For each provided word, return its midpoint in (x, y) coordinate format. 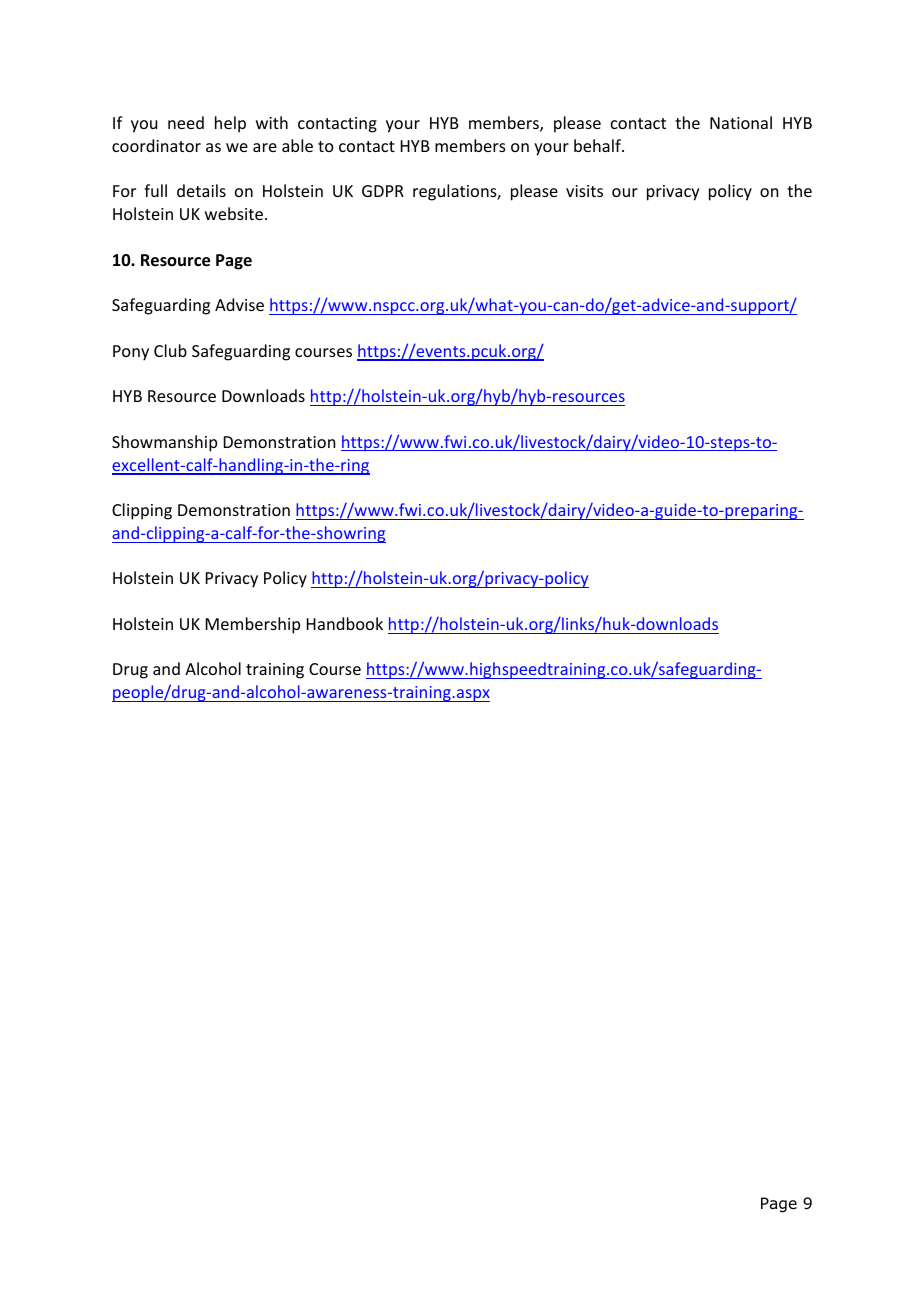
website (235, 213)
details (201, 190)
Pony (131, 353)
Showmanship (164, 443)
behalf (598, 145)
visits (584, 191)
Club (170, 350)
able (297, 145)
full (155, 190)
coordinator (156, 145)
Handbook (345, 623)
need (186, 122)
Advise (239, 304)
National (741, 122)
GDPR (383, 191)
